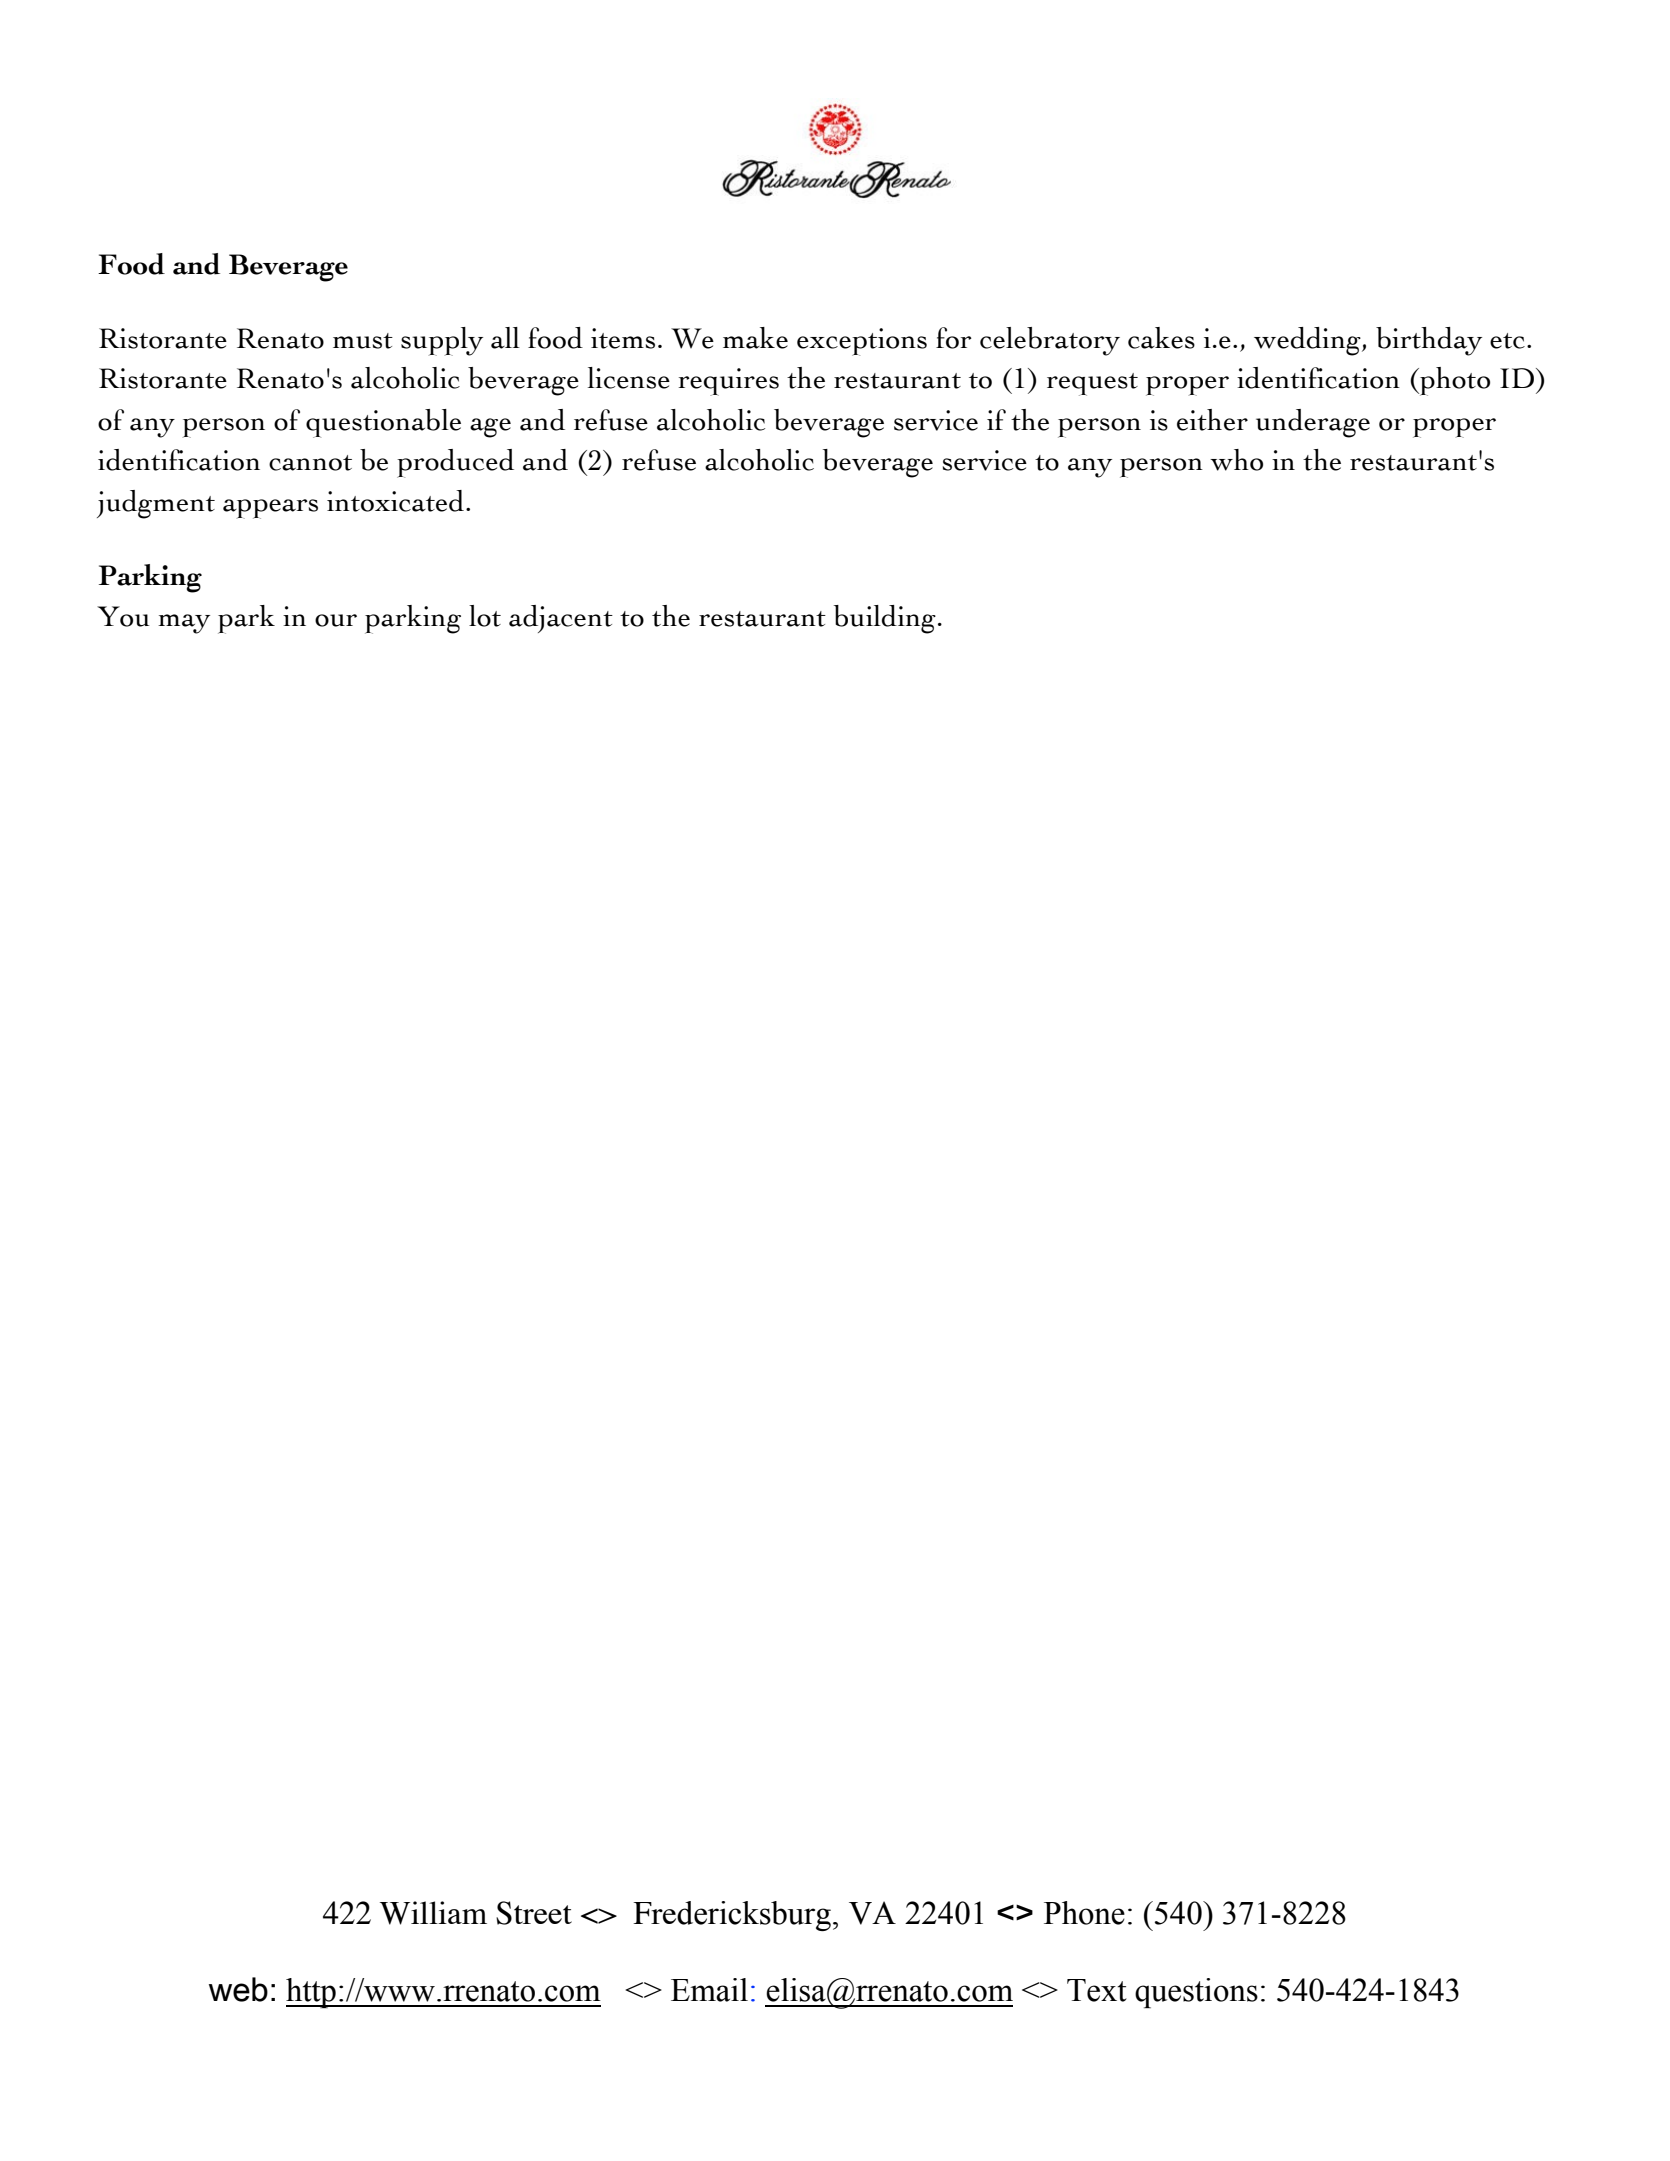 The width and height of the document is (1670, 2161). Describe the element at coordinates (1196, 1993) in the document. I see `questions` at that location.
